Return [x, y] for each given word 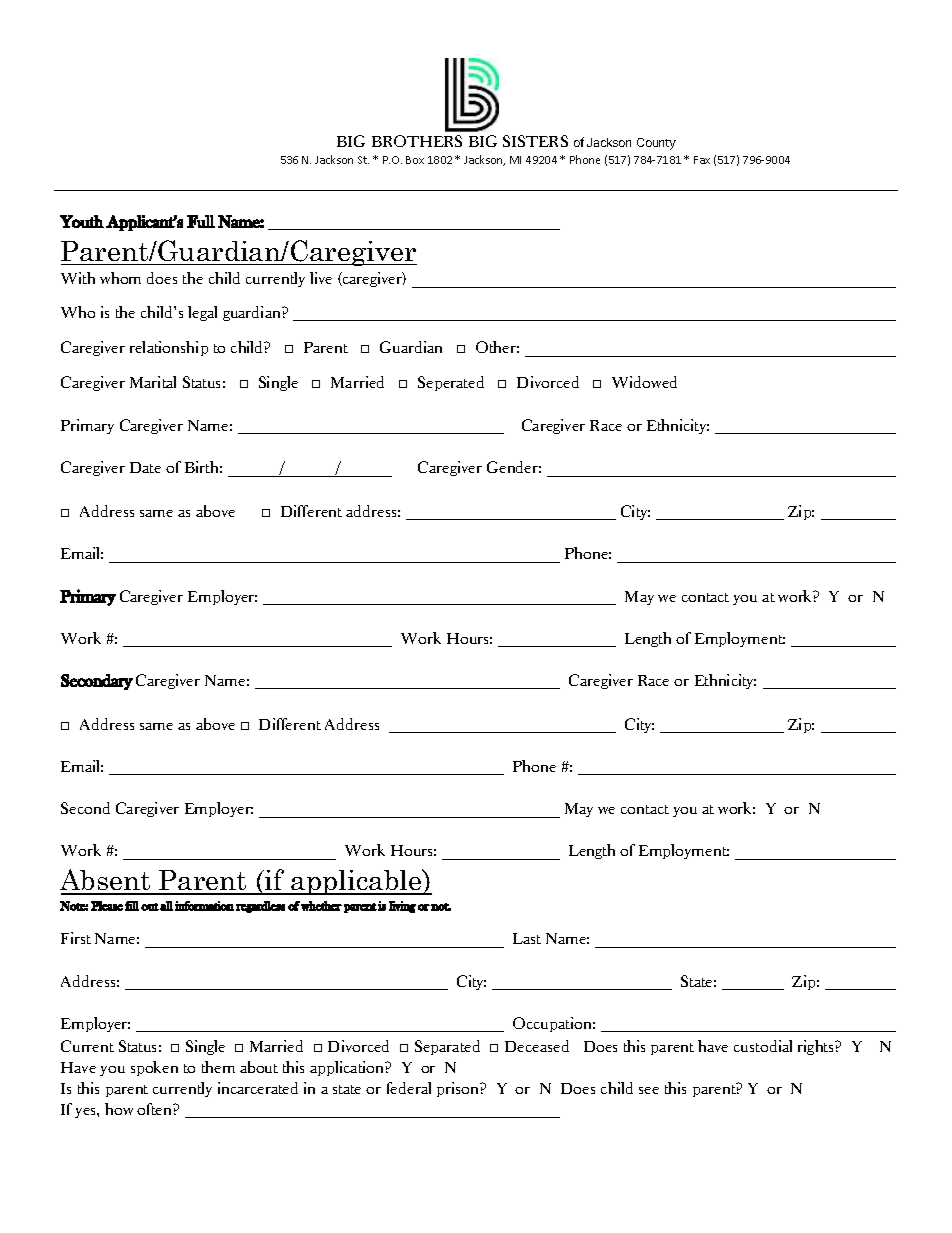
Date [145, 467]
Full [201, 221]
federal [409, 1088]
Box [415, 160]
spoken [154, 1068]
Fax [702, 160]
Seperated [451, 383]
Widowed [644, 382]
